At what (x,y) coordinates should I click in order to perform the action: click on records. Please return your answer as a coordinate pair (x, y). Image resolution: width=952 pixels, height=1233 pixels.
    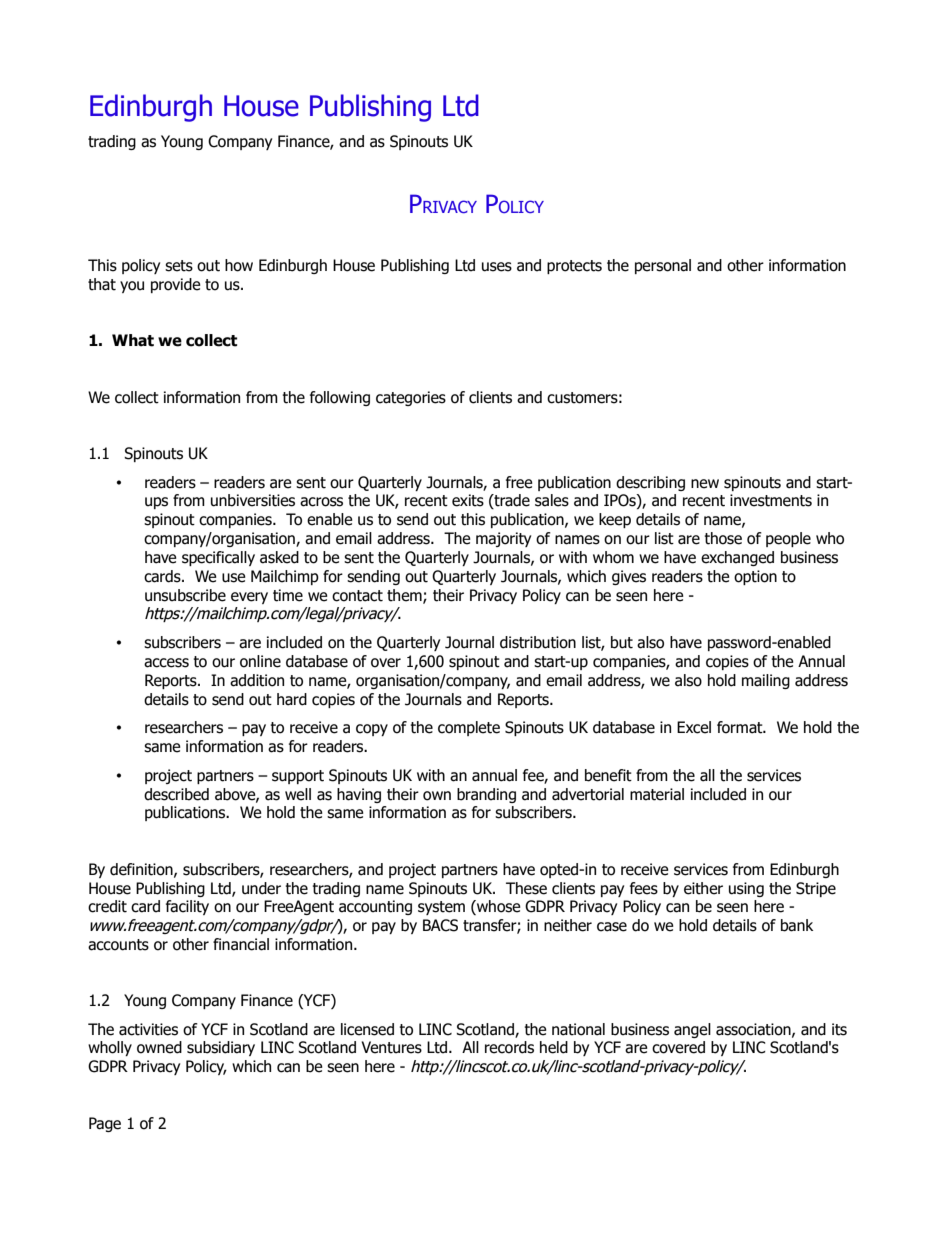
    Looking at the image, I should click on (509, 1047).
